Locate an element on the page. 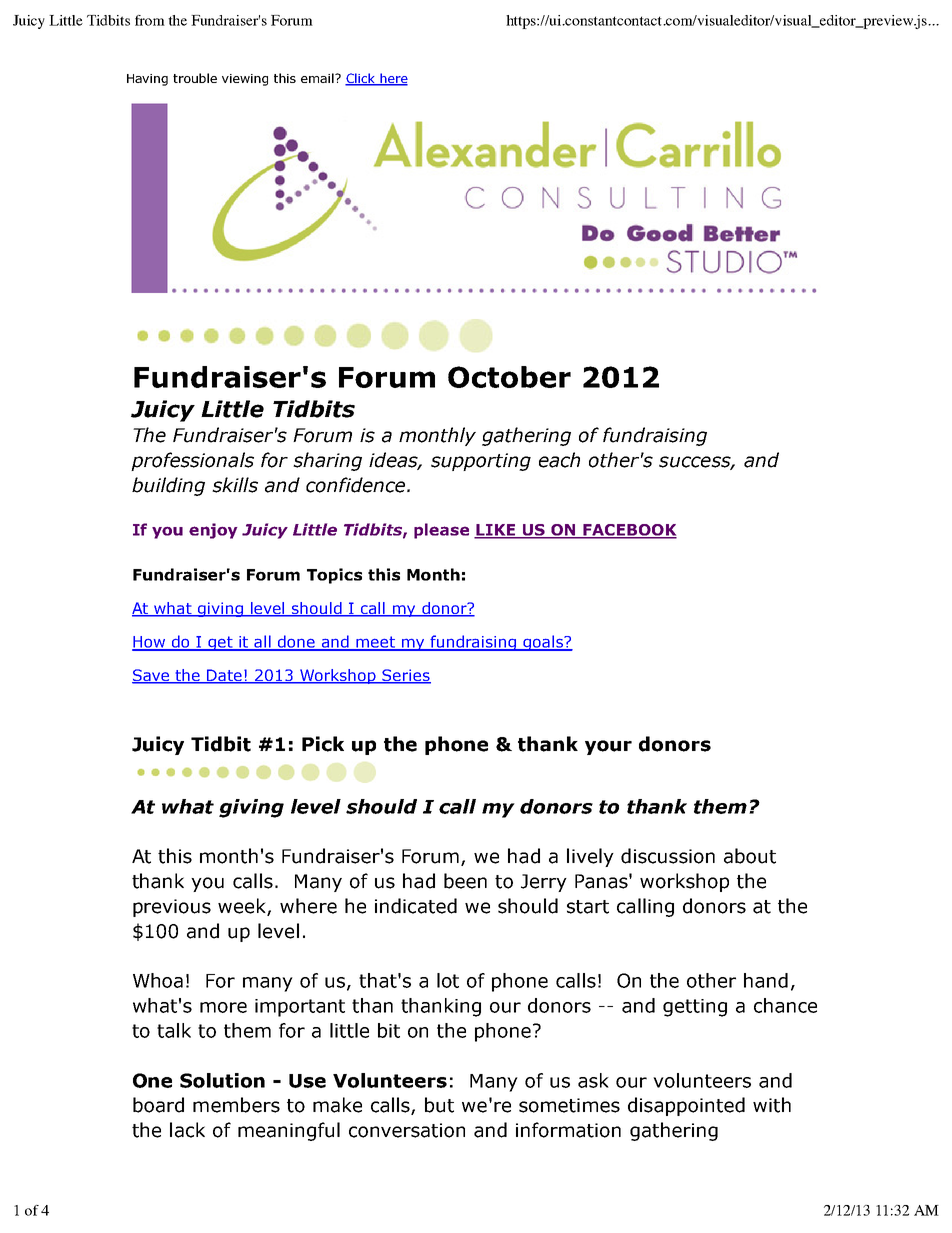 Image resolution: width=952 pixels, height=1233 pixels. Click is located at coordinates (361, 79).
